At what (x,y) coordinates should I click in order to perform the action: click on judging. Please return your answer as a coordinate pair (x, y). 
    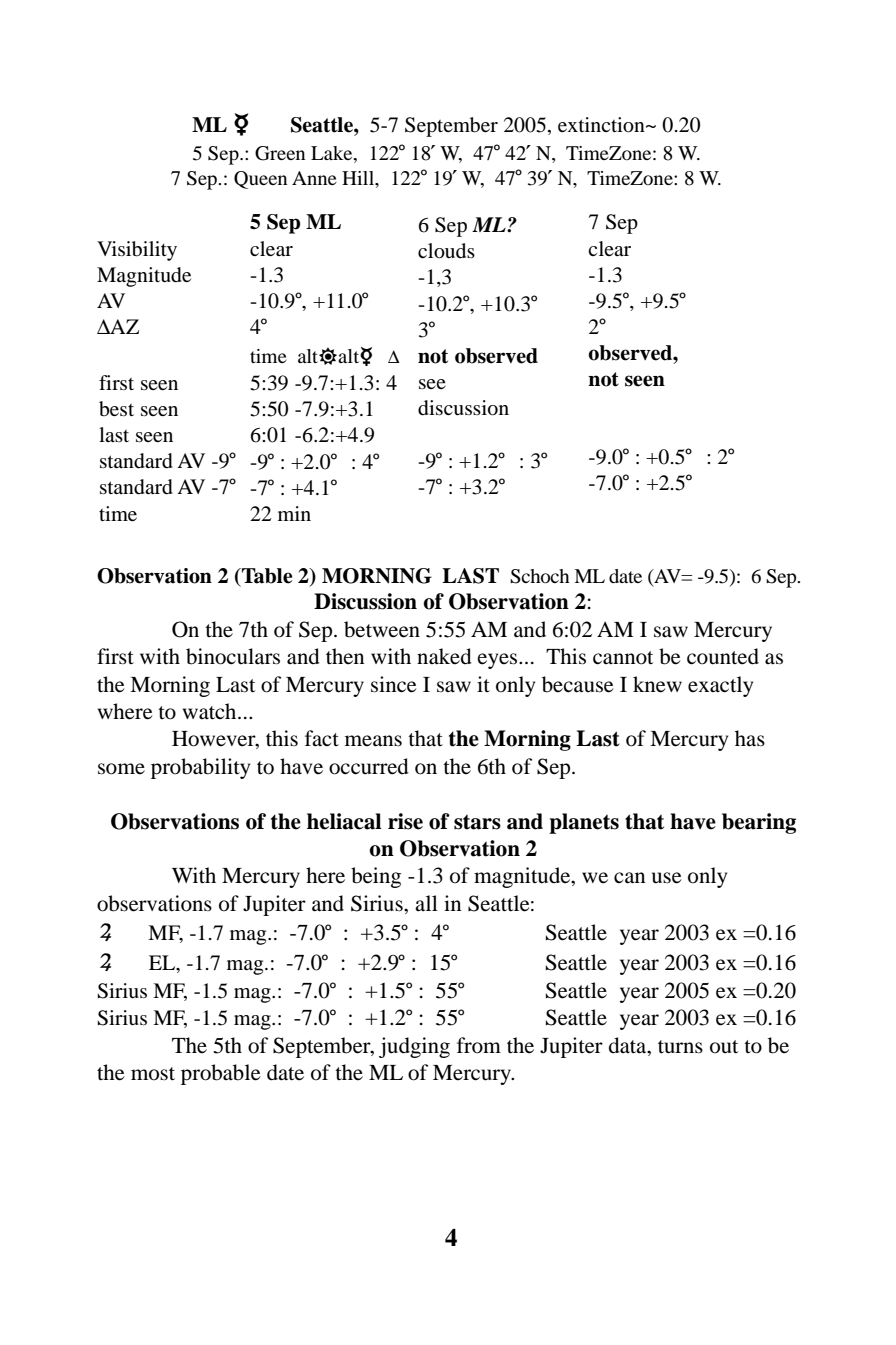
    Looking at the image, I should click on (414, 1047).
